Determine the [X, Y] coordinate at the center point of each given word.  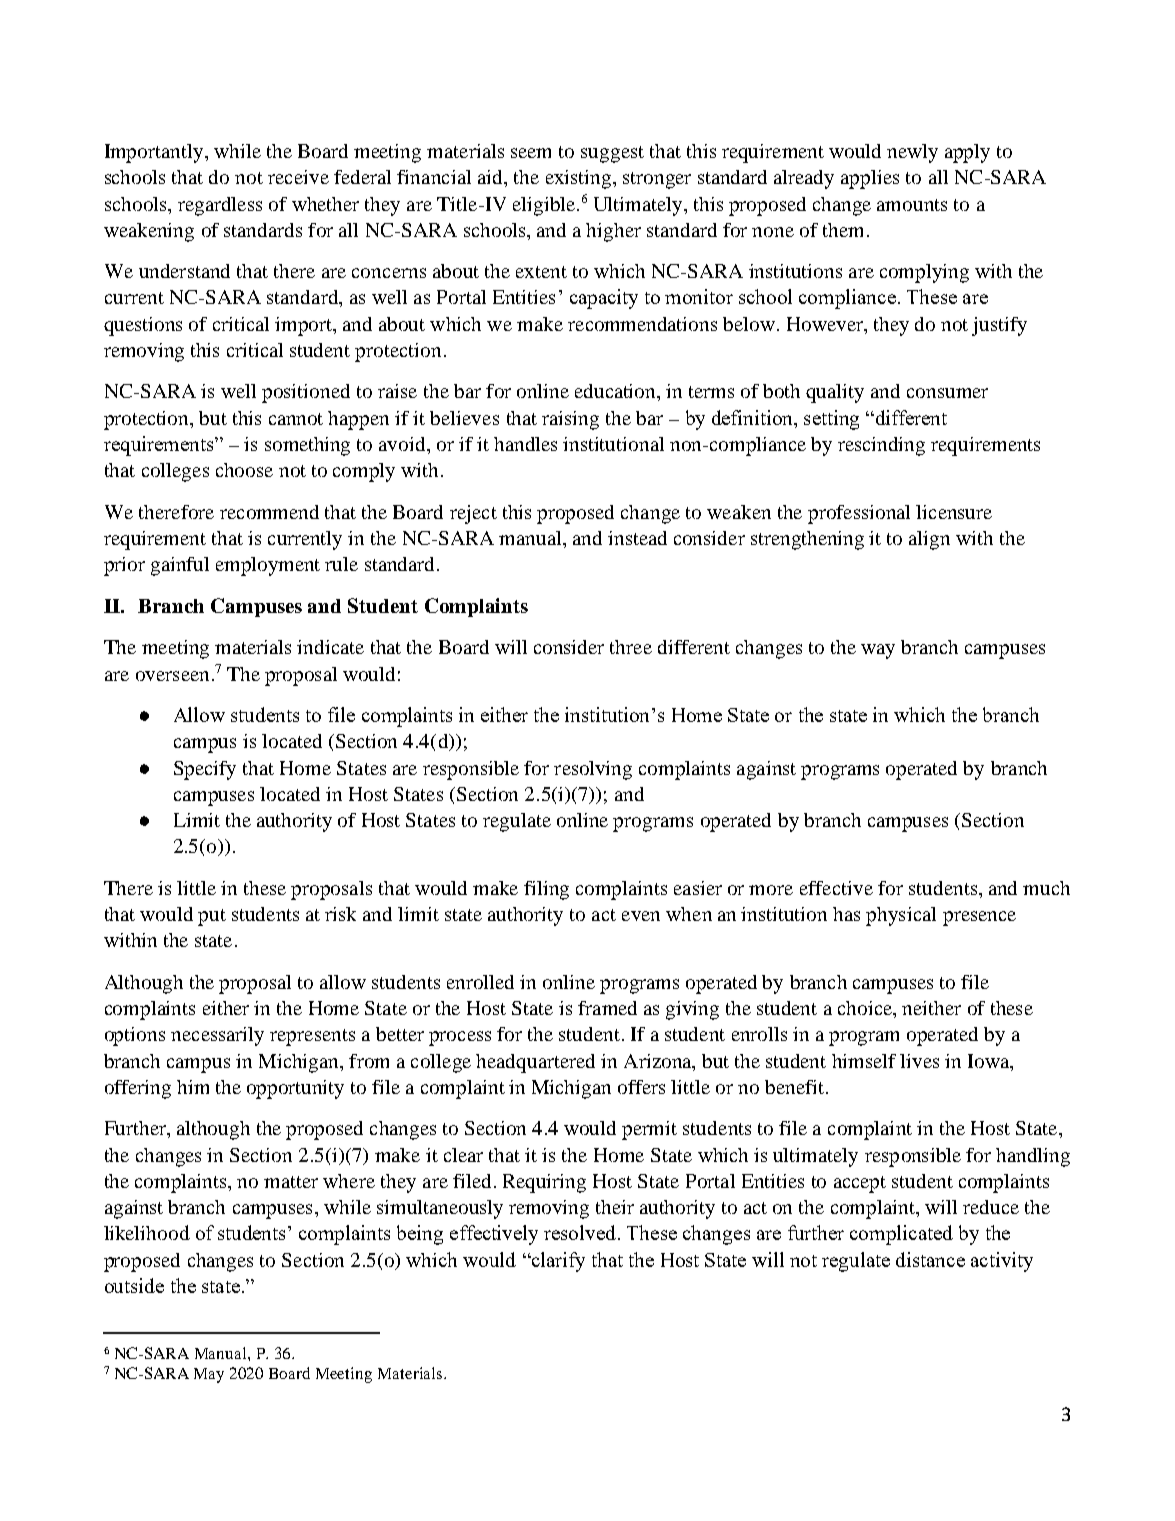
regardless [220, 206]
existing [580, 179]
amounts [912, 205]
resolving [593, 770]
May [209, 1375]
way [878, 651]
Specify [205, 770]
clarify [557, 1262]
